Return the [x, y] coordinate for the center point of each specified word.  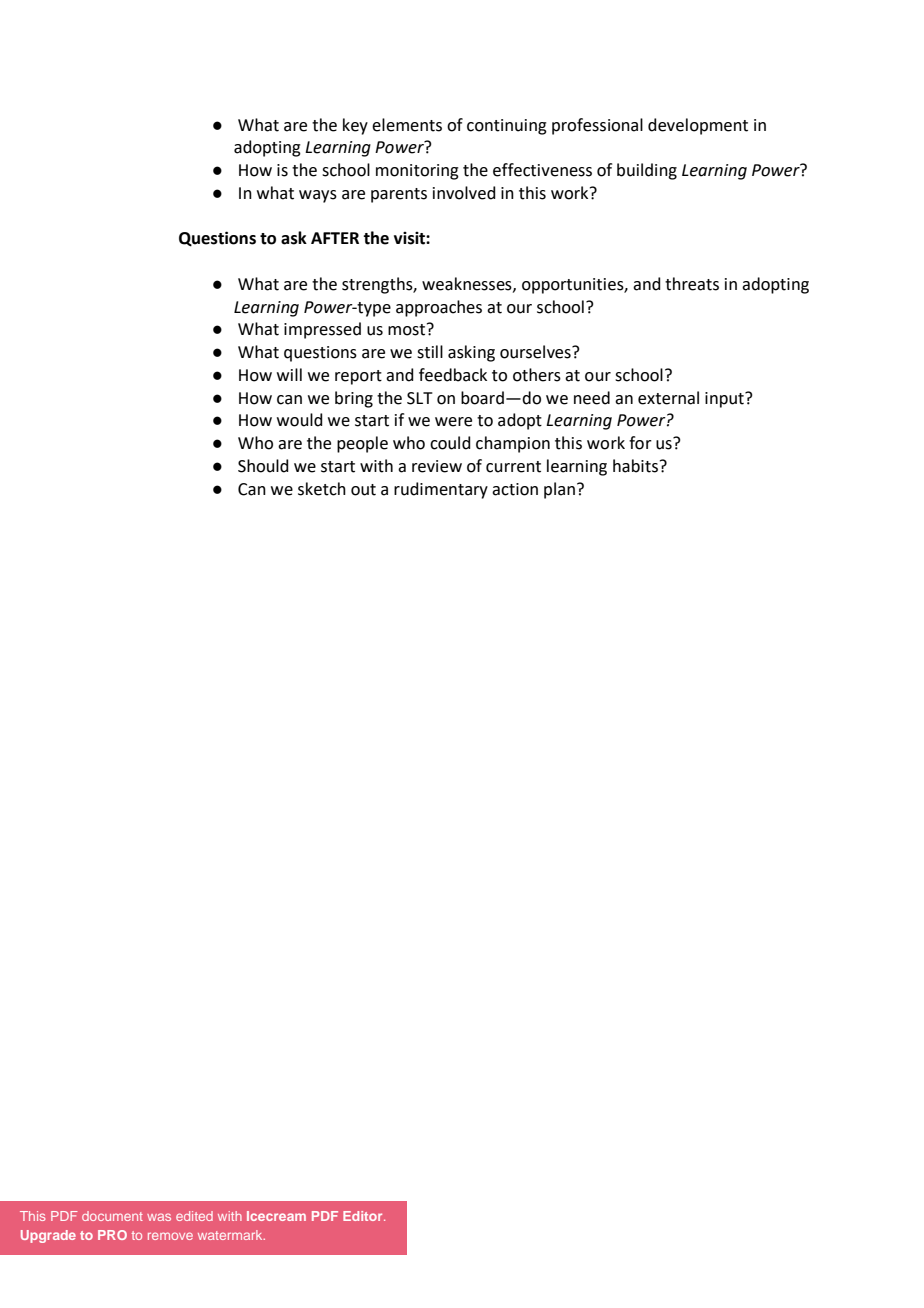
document [112, 1216]
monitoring [417, 172]
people [362, 444]
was [159, 1217]
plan [559, 490]
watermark [231, 1235]
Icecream [276, 1216]
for [640, 443]
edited [194, 1216]
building [647, 171]
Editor [364, 1216]
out [363, 490]
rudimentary [441, 490]
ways [318, 196]
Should [263, 466]
